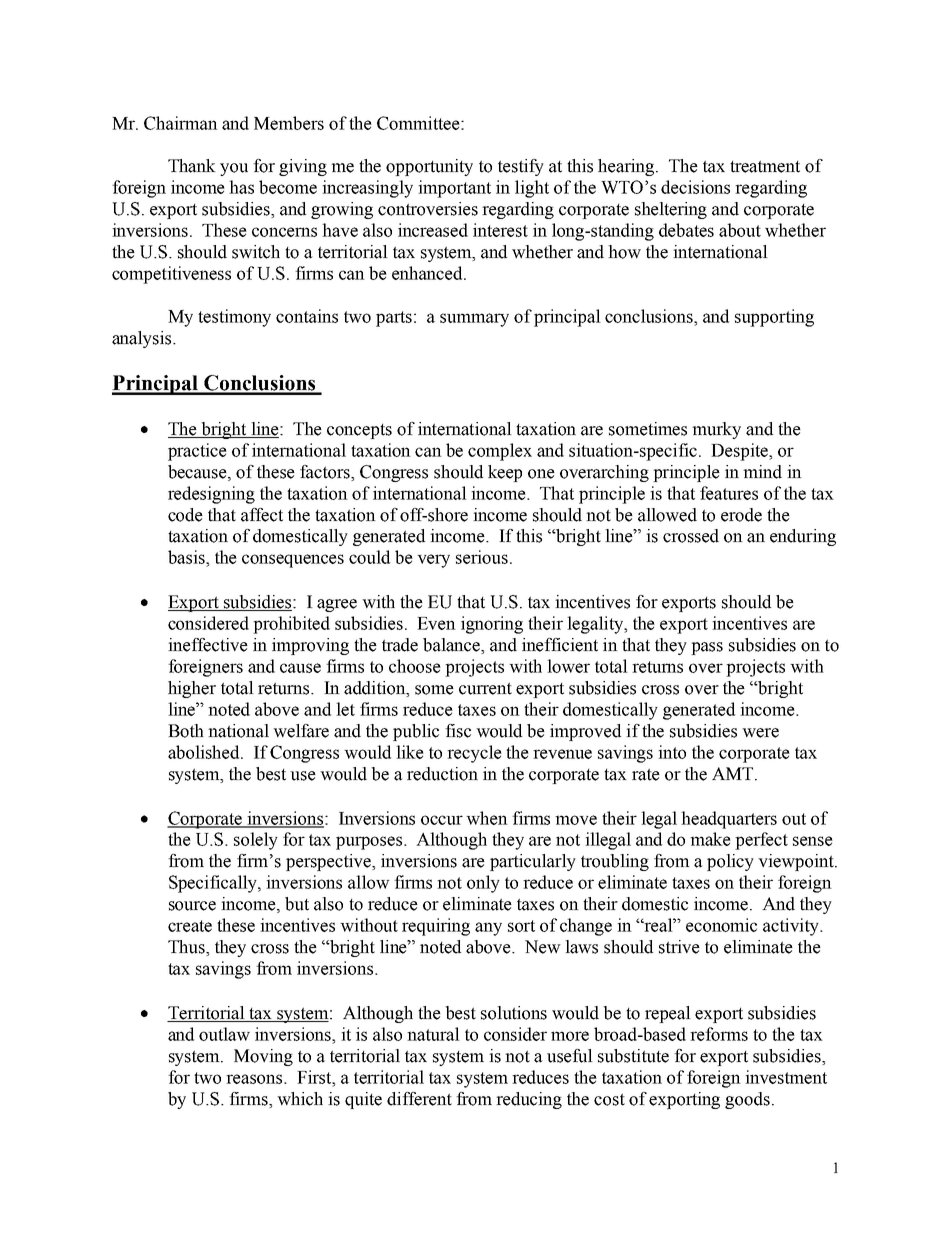 The height and width of the screenshot is (1233, 952). What do you see at coordinates (234, 169) in the screenshot?
I see `you` at bounding box center [234, 169].
